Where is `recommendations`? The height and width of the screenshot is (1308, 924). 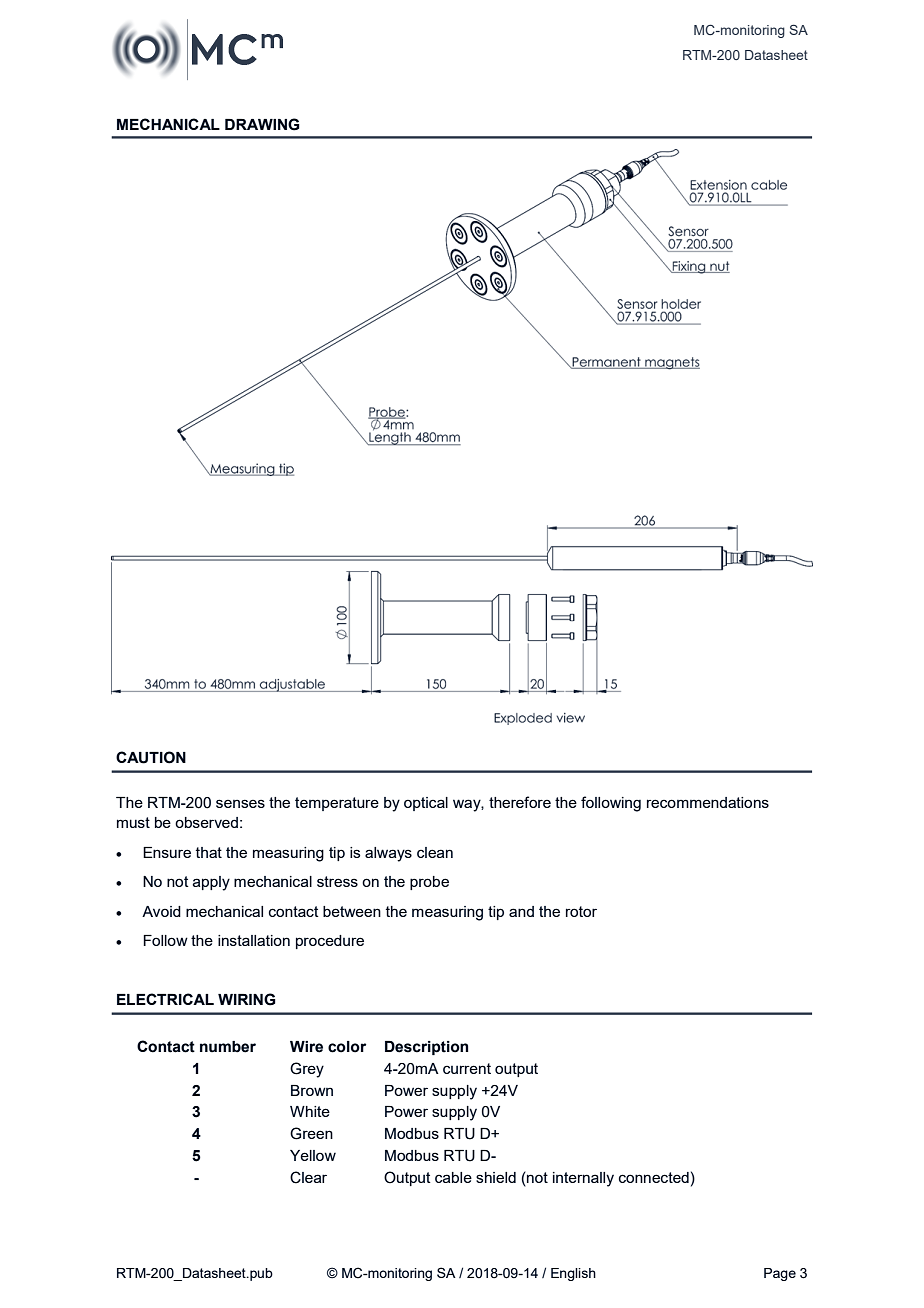 recommendations is located at coordinates (708, 802).
